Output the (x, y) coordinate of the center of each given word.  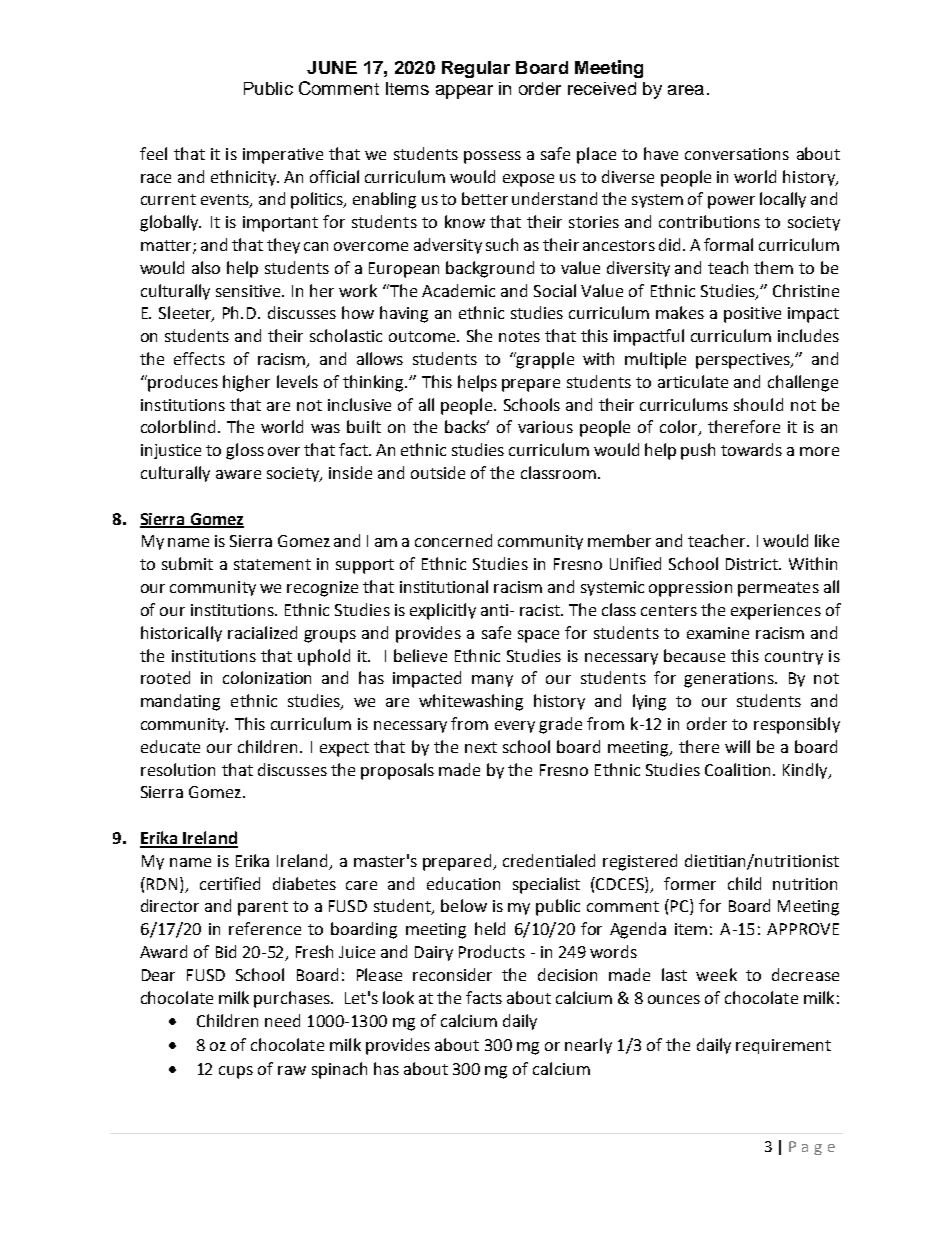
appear (464, 92)
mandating (180, 702)
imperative (283, 156)
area (686, 90)
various (545, 427)
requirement (783, 1046)
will (737, 746)
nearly (588, 1046)
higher (246, 383)
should (758, 404)
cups (236, 1072)
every (515, 727)
